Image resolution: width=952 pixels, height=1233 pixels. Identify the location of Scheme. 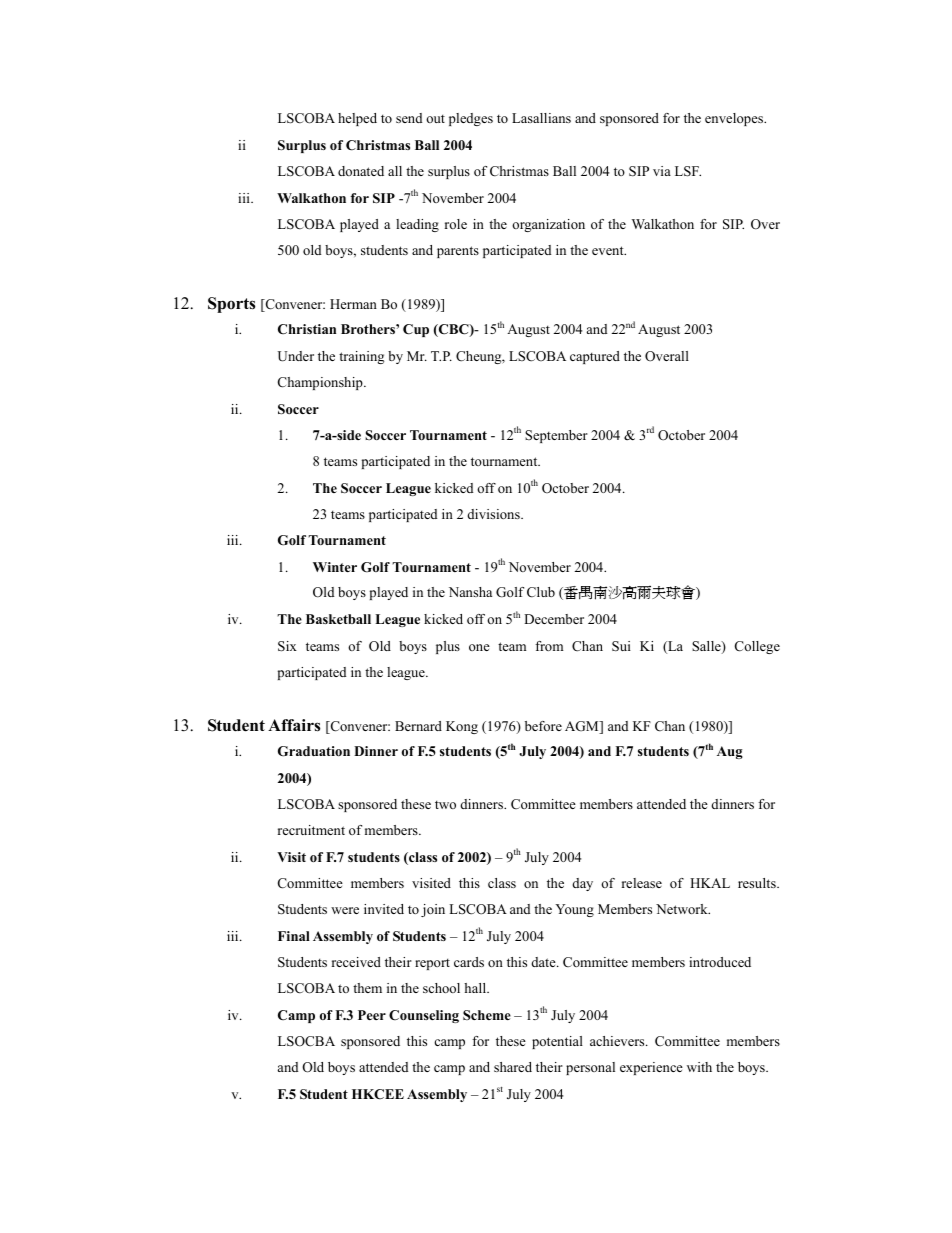
(487, 1015).
